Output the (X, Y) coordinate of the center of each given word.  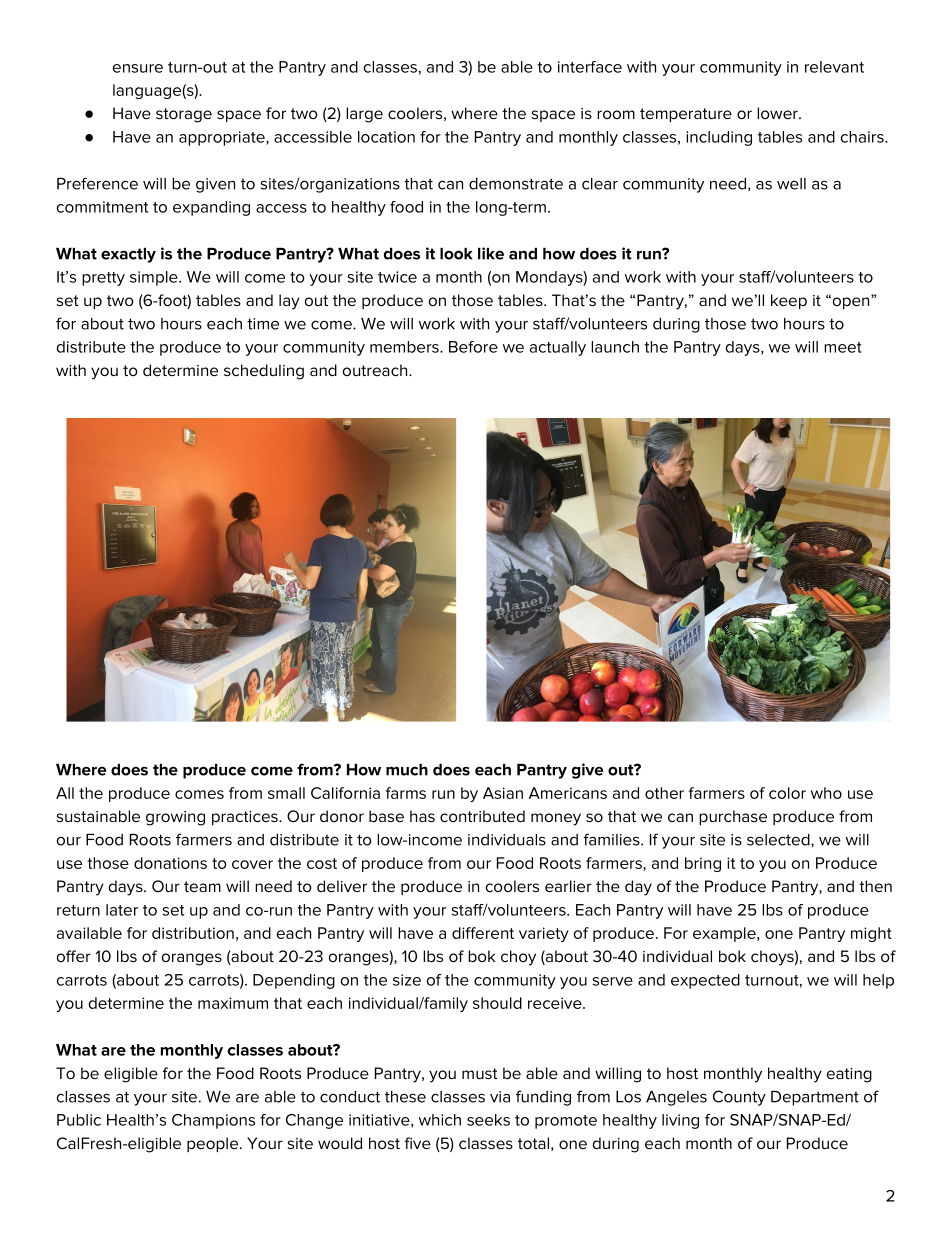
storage (184, 115)
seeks (488, 1120)
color (787, 793)
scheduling (264, 372)
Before (473, 347)
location (386, 137)
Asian (503, 793)
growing (175, 818)
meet (843, 347)
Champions (213, 1121)
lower (778, 113)
